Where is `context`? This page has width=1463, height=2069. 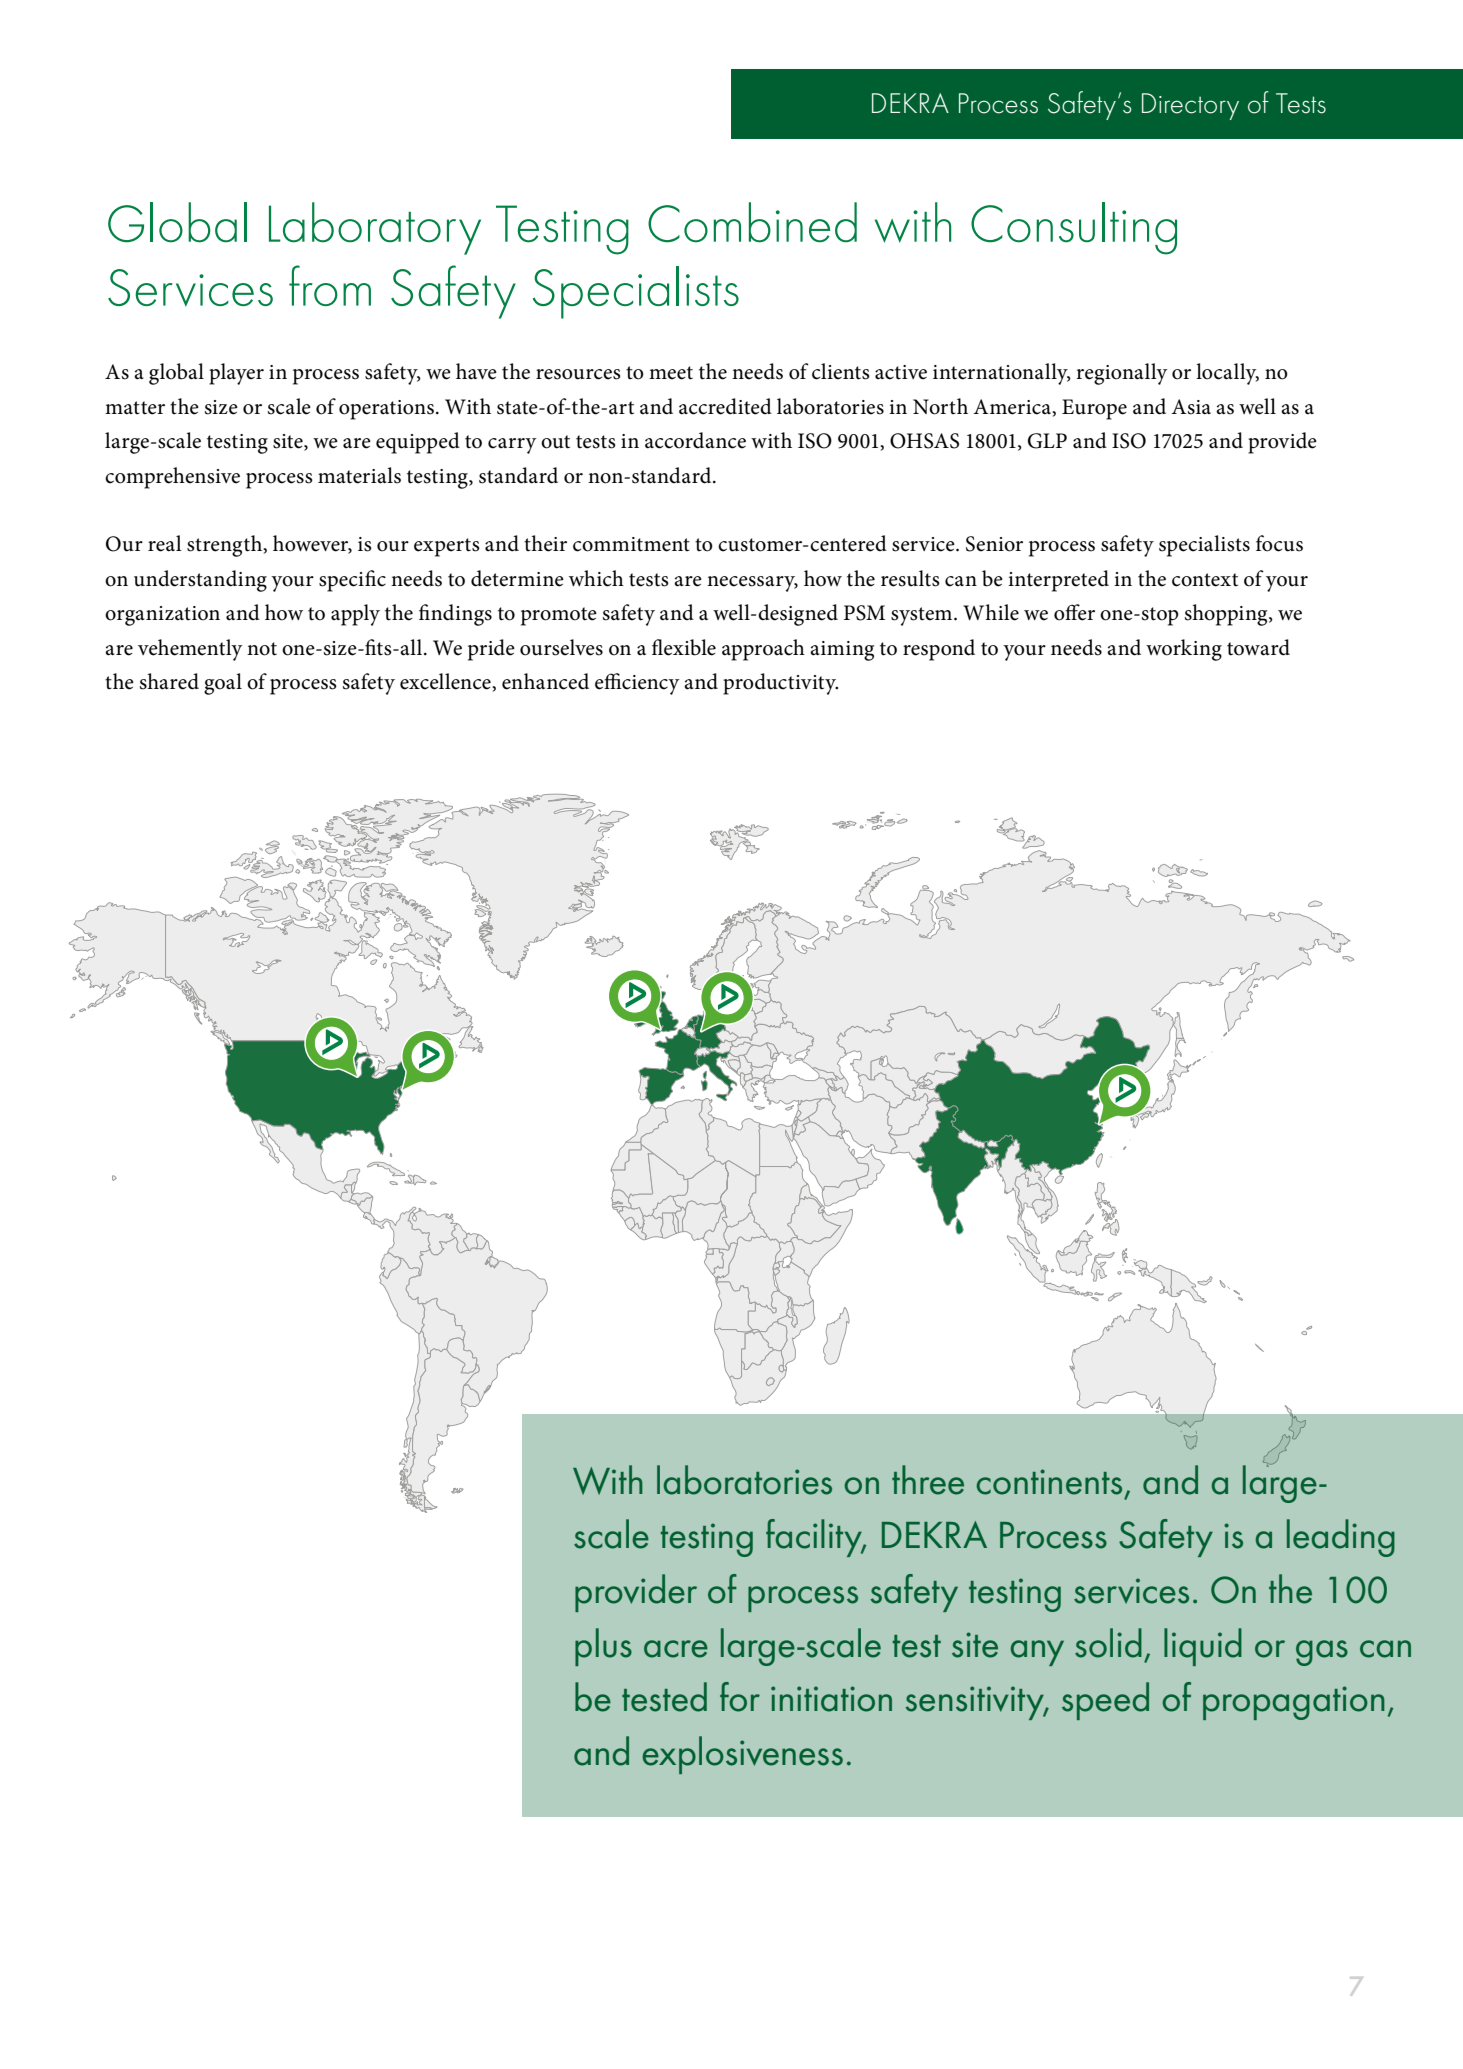
context is located at coordinates (1205, 580).
